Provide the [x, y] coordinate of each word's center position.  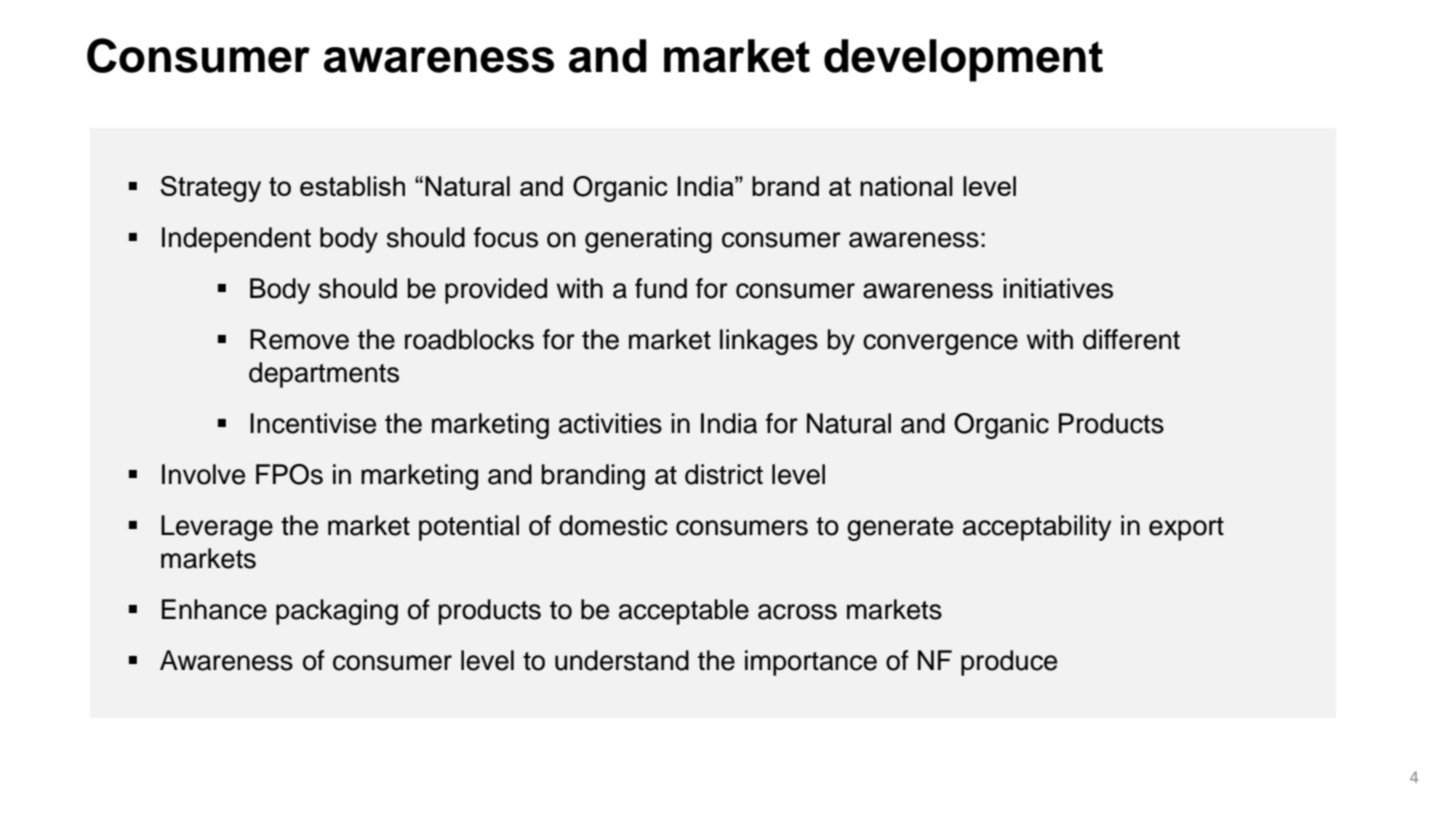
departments [324, 375]
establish [352, 186]
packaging [337, 612]
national [906, 186]
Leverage [217, 528]
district [724, 474]
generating [648, 240]
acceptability [1037, 528]
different [1131, 339]
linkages [769, 342]
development [963, 60]
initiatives [1058, 288]
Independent [236, 240]
